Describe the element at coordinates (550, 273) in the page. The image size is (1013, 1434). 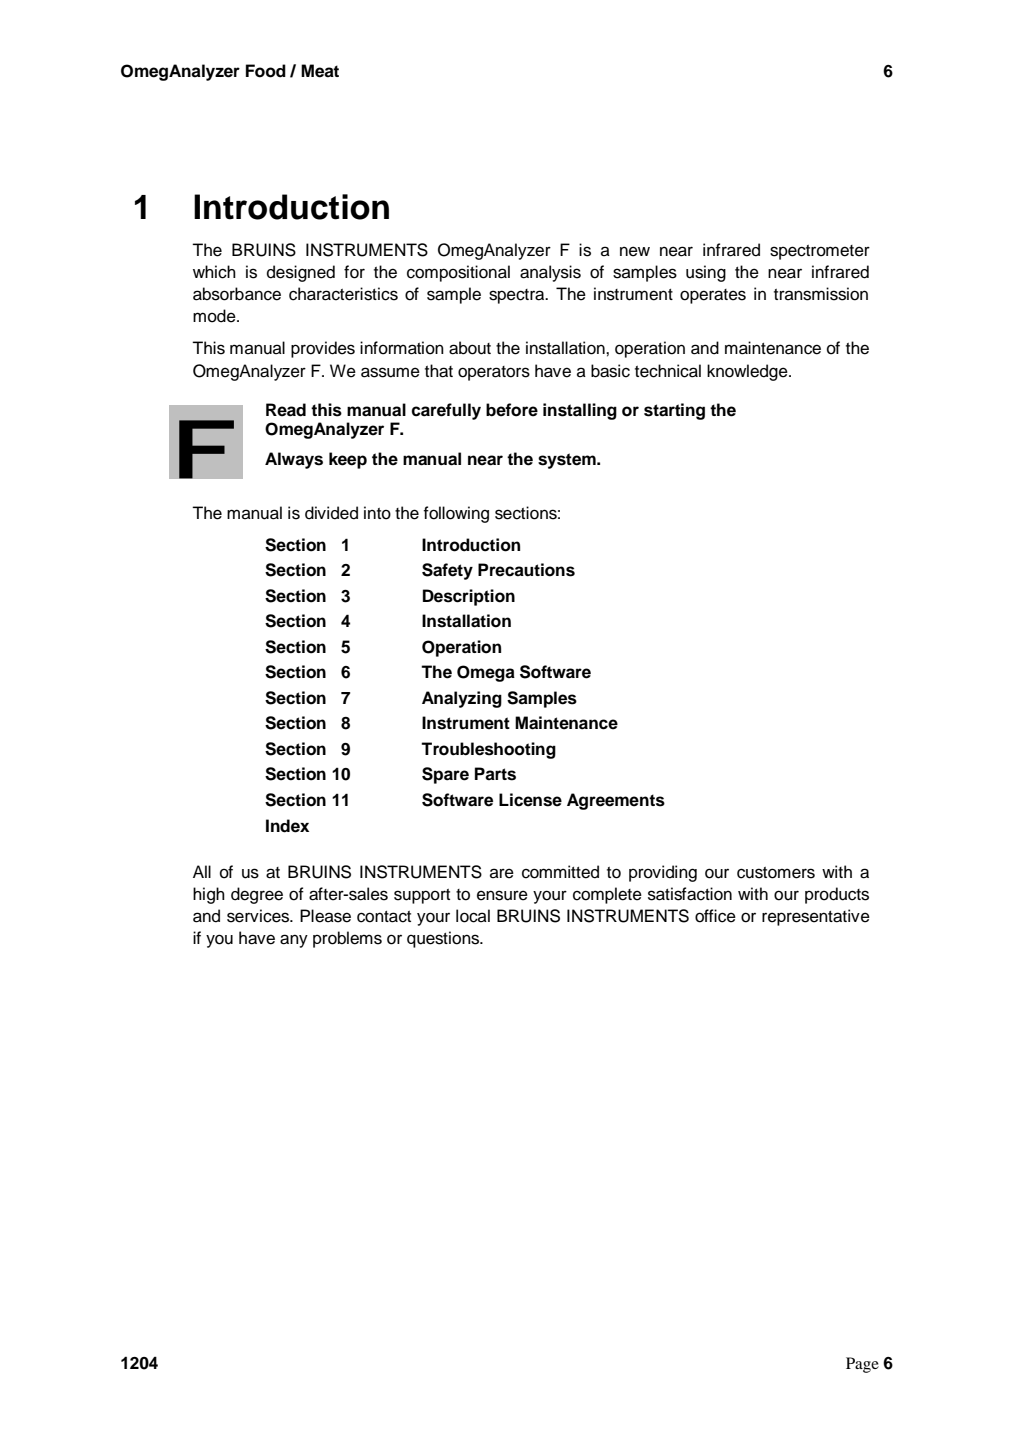
I see `analysis` at that location.
